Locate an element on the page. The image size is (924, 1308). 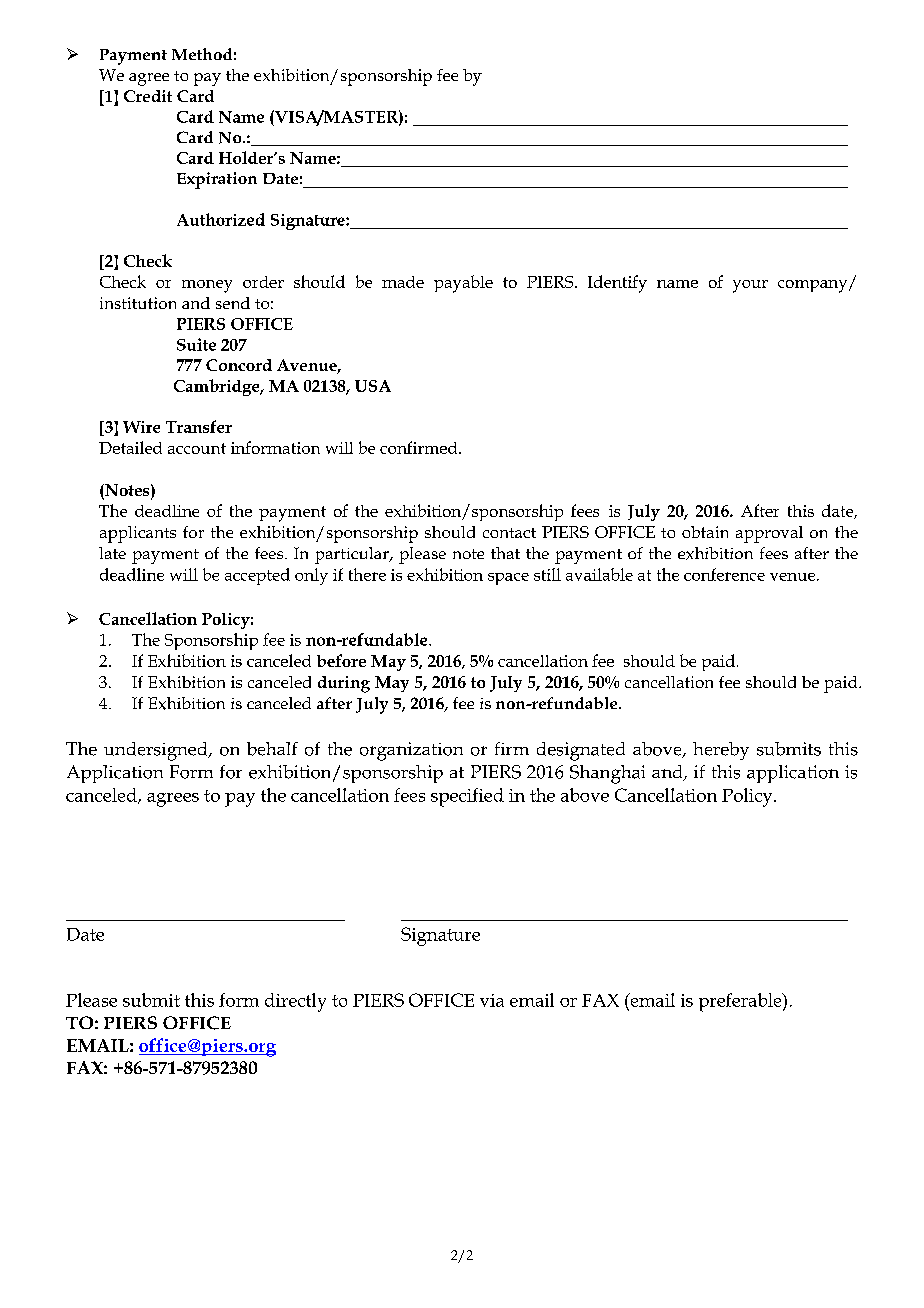
Credit is located at coordinates (148, 96).
